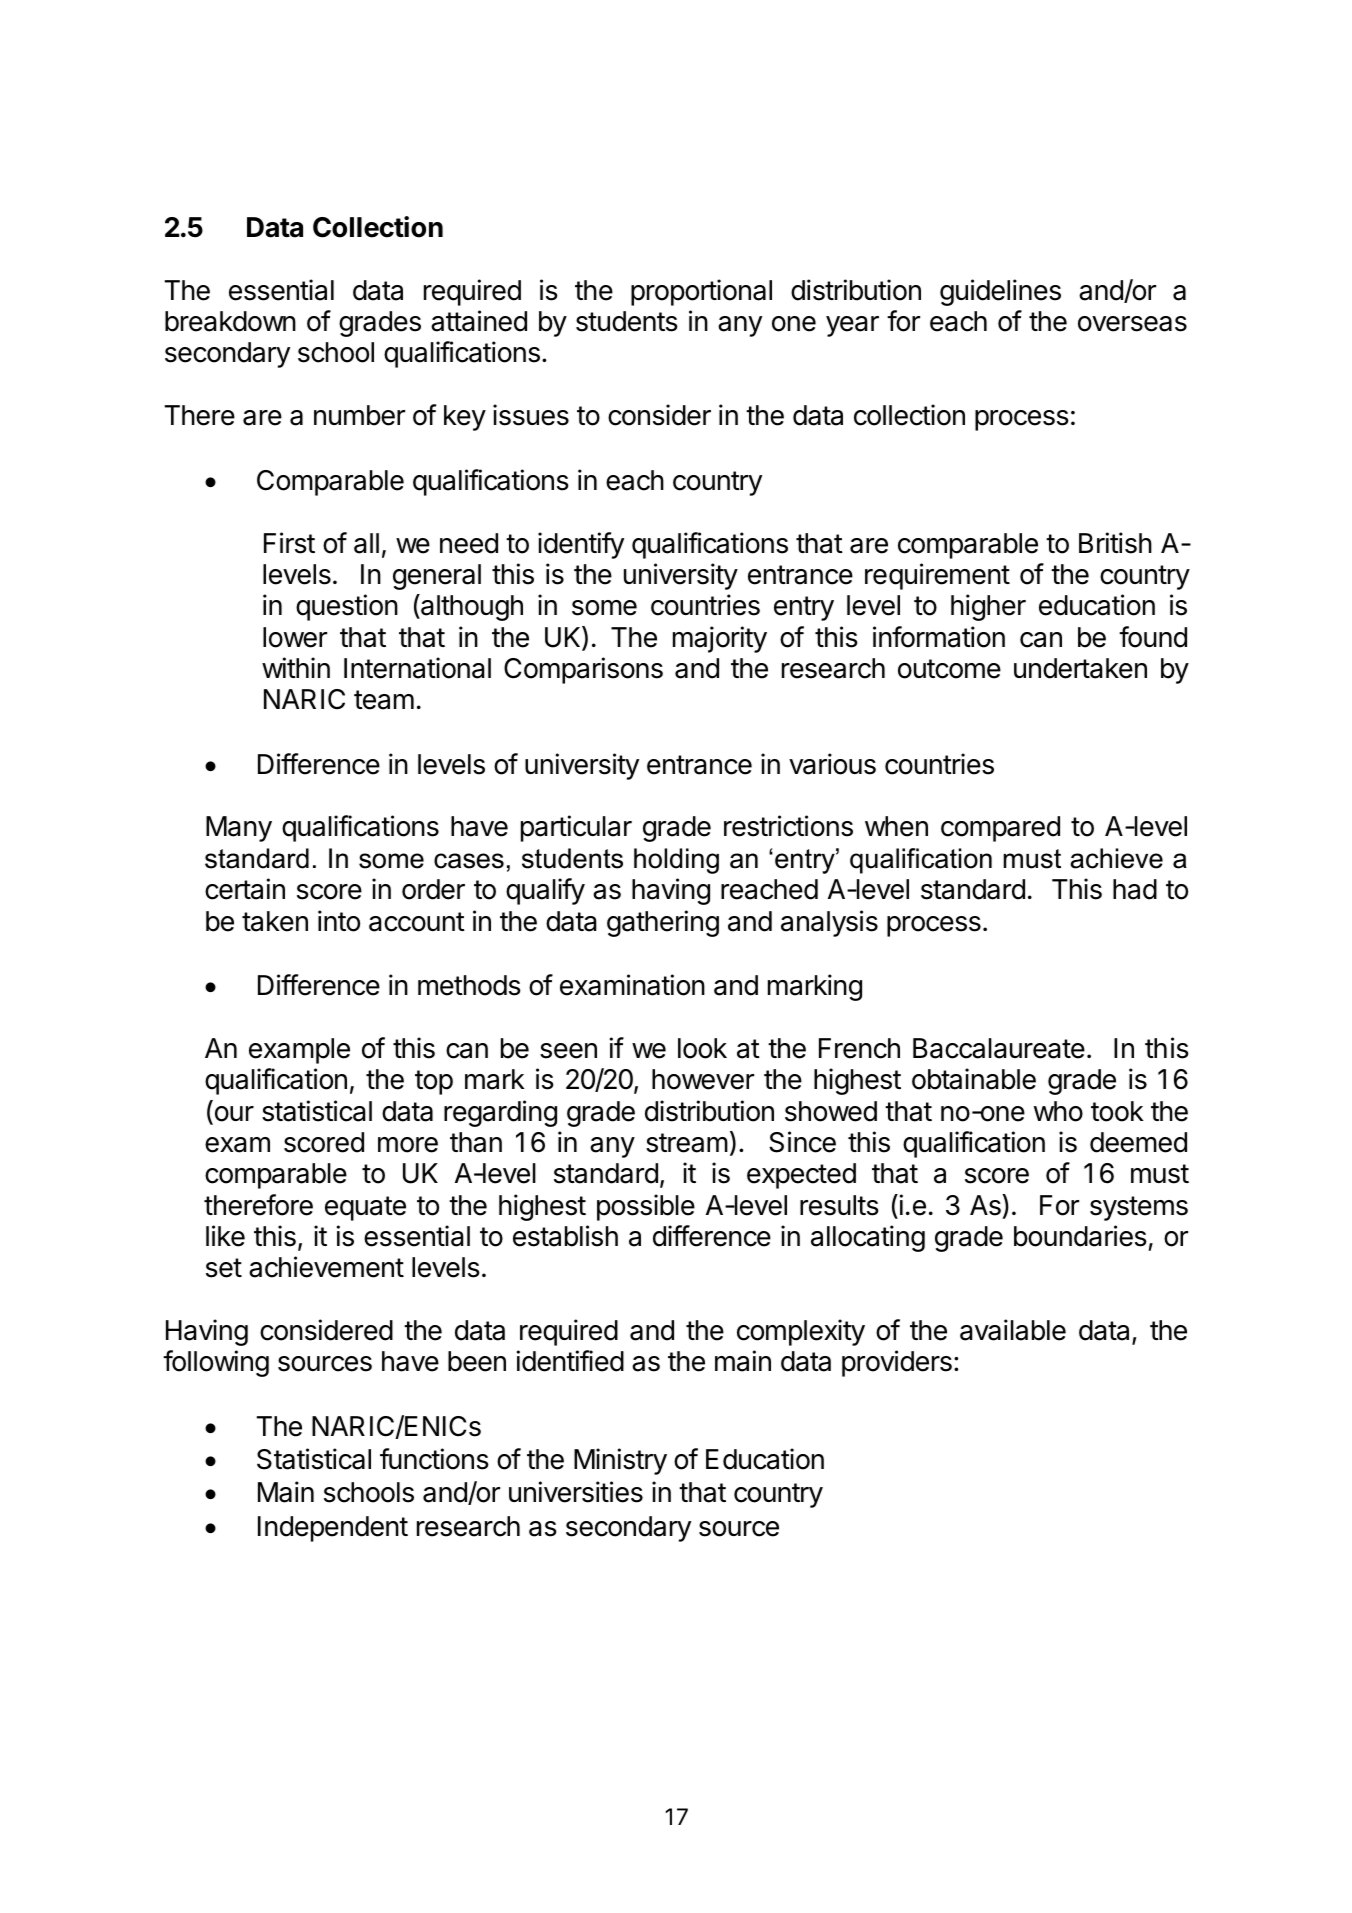 The image size is (1352, 1913). I want to click on who, so click(1058, 1111).
